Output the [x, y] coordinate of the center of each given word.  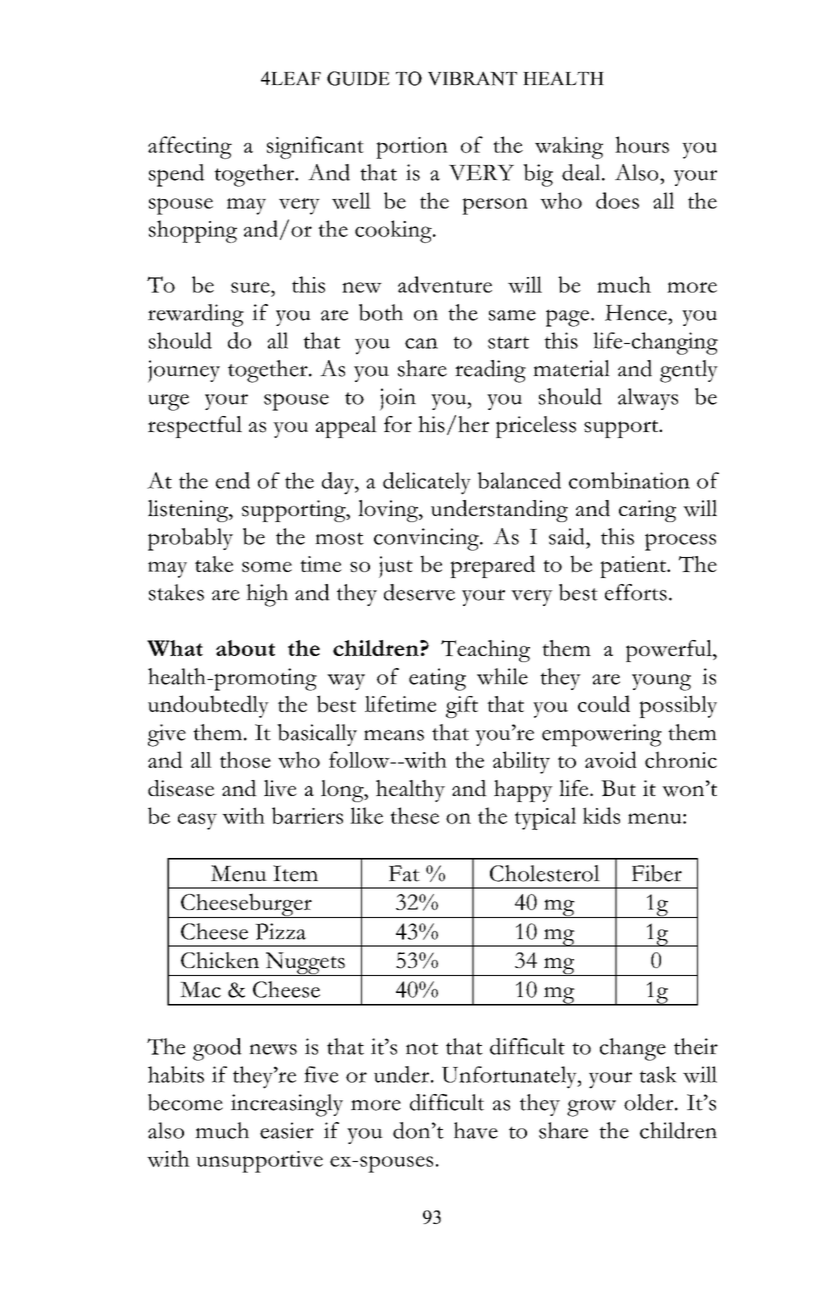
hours [642, 144]
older [650, 1102]
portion [412, 148]
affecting [190, 147]
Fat [404, 873]
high [267, 595]
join [398, 399]
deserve [419, 592]
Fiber [657, 873]
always [648, 399]
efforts [636, 592]
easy [197, 821]
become [185, 1102]
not [422, 1048]
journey [184, 371]
